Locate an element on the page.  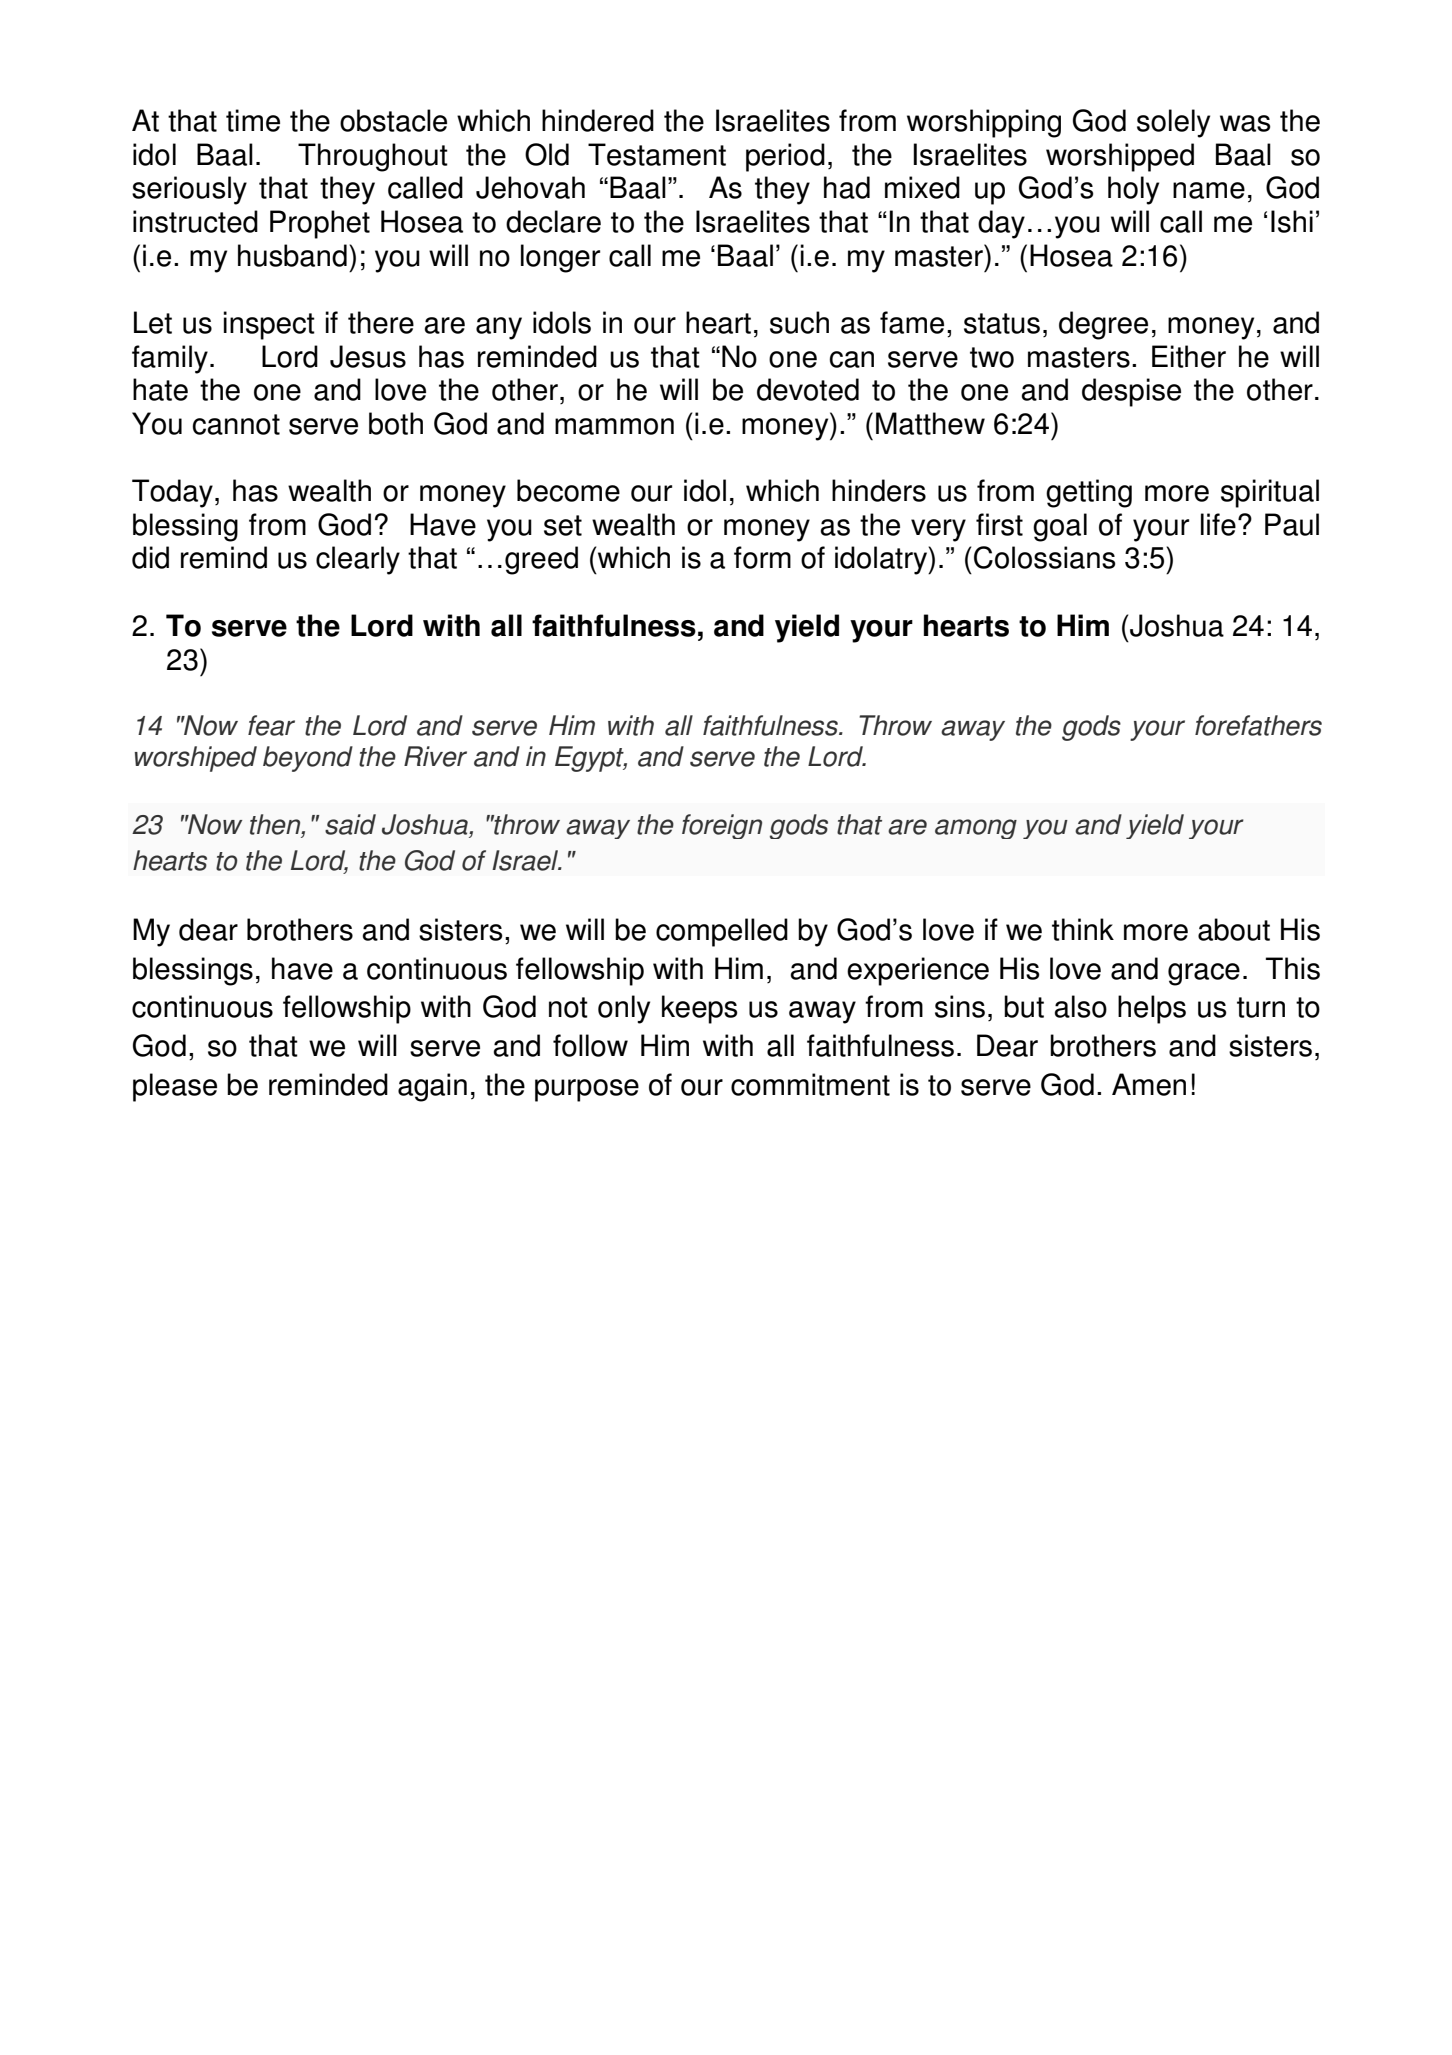
please is located at coordinates (175, 1087).
